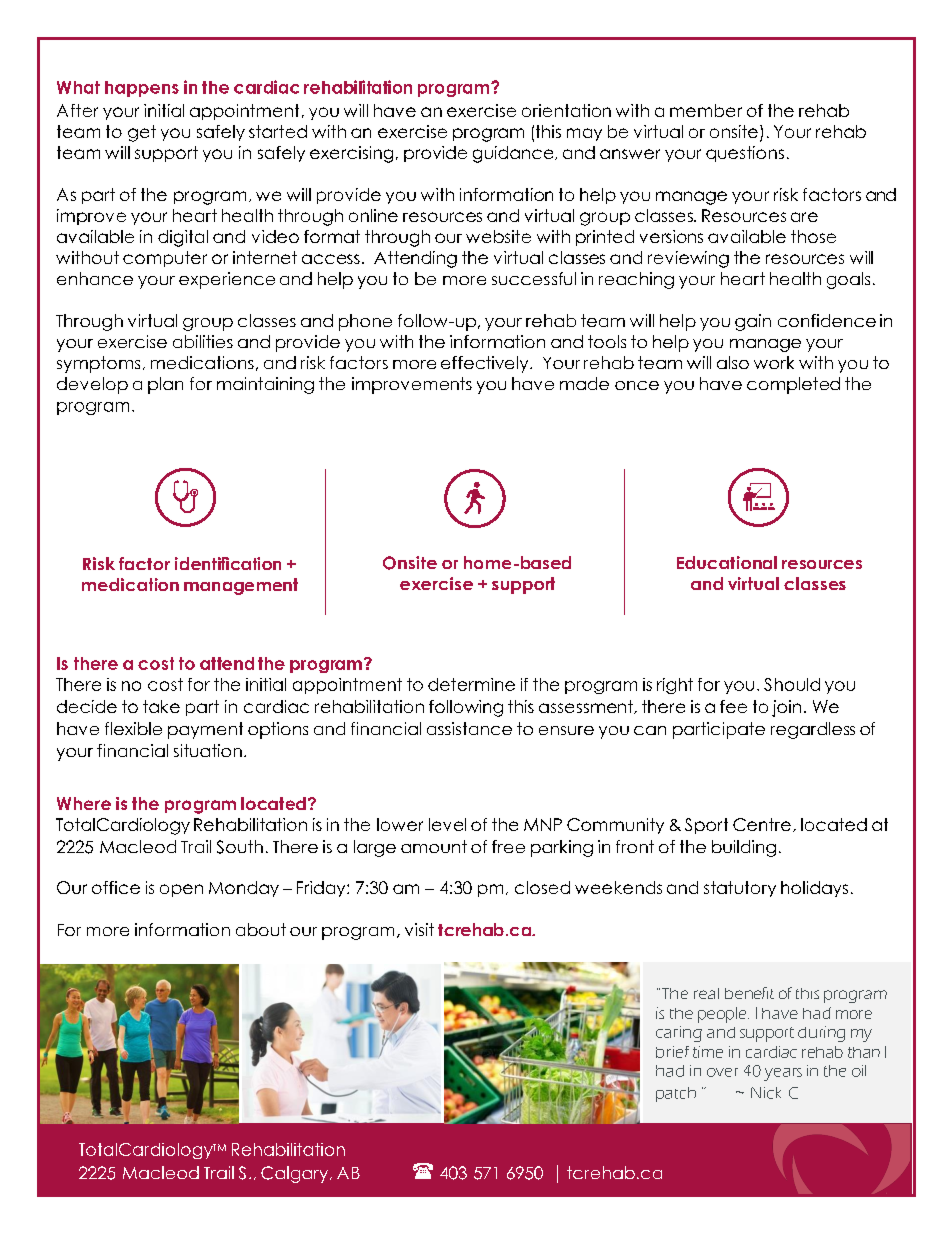 This screenshot has width=952, height=1233. What do you see at coordinates (792, 684) in the screenshot?
I see `Should` at bounding box center [792, 684].
